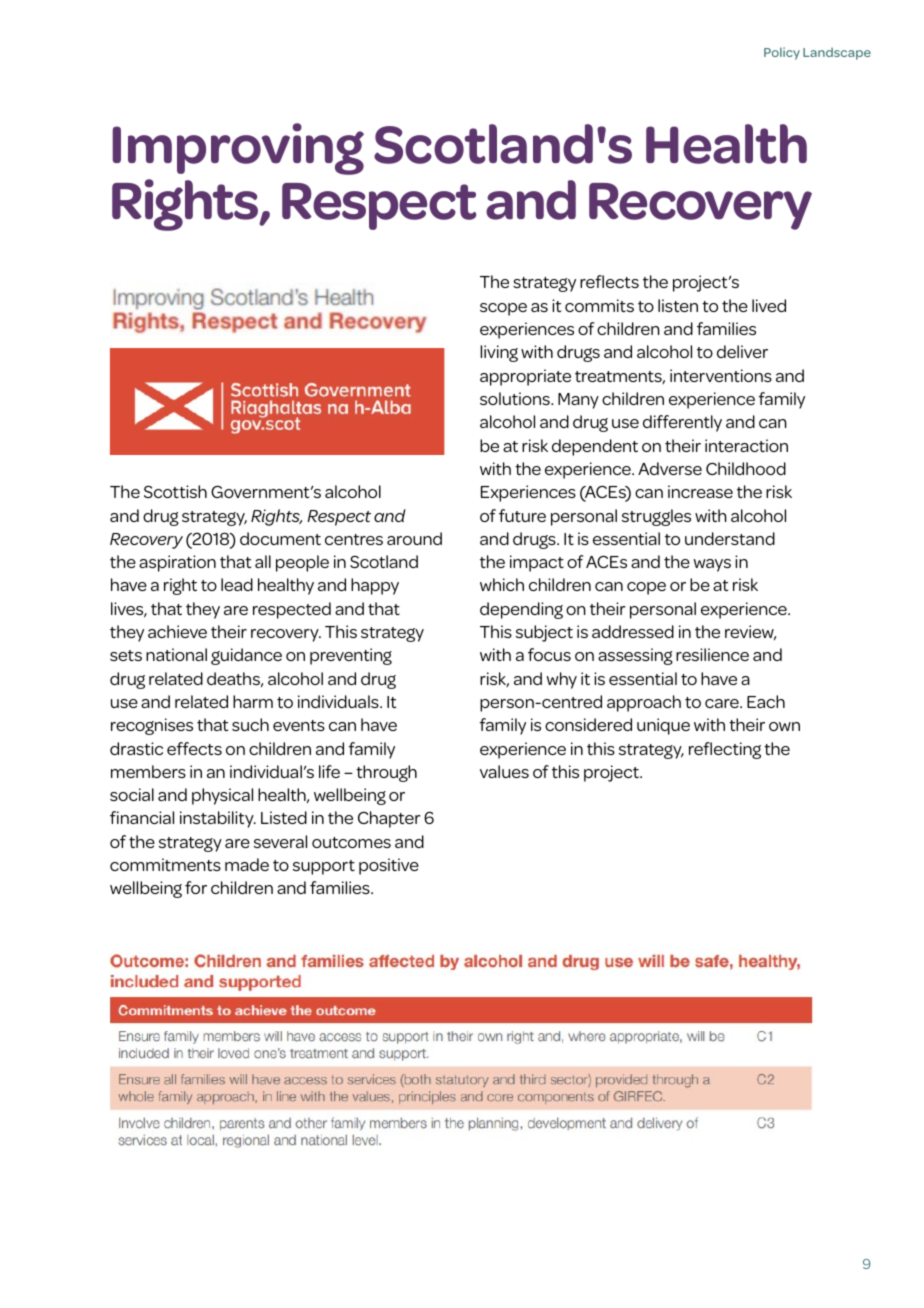 The height and width of the screenshot is (1308, 924). What do you see at coordinates (237, 584) in the screenshot?
I see `lead` at bounding box center [237, 584].
